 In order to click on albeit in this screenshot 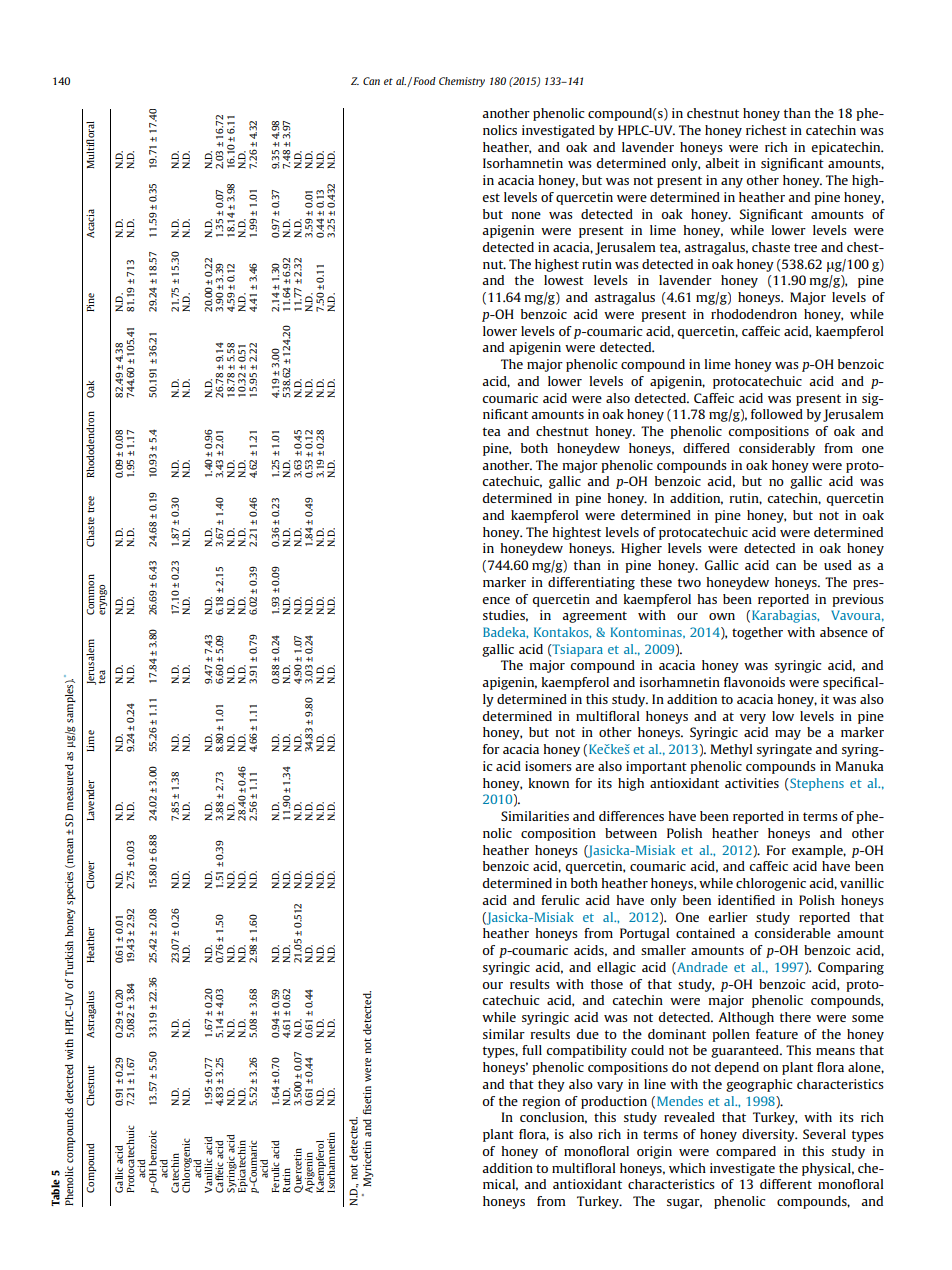, I will do `click(722, 163)`.
